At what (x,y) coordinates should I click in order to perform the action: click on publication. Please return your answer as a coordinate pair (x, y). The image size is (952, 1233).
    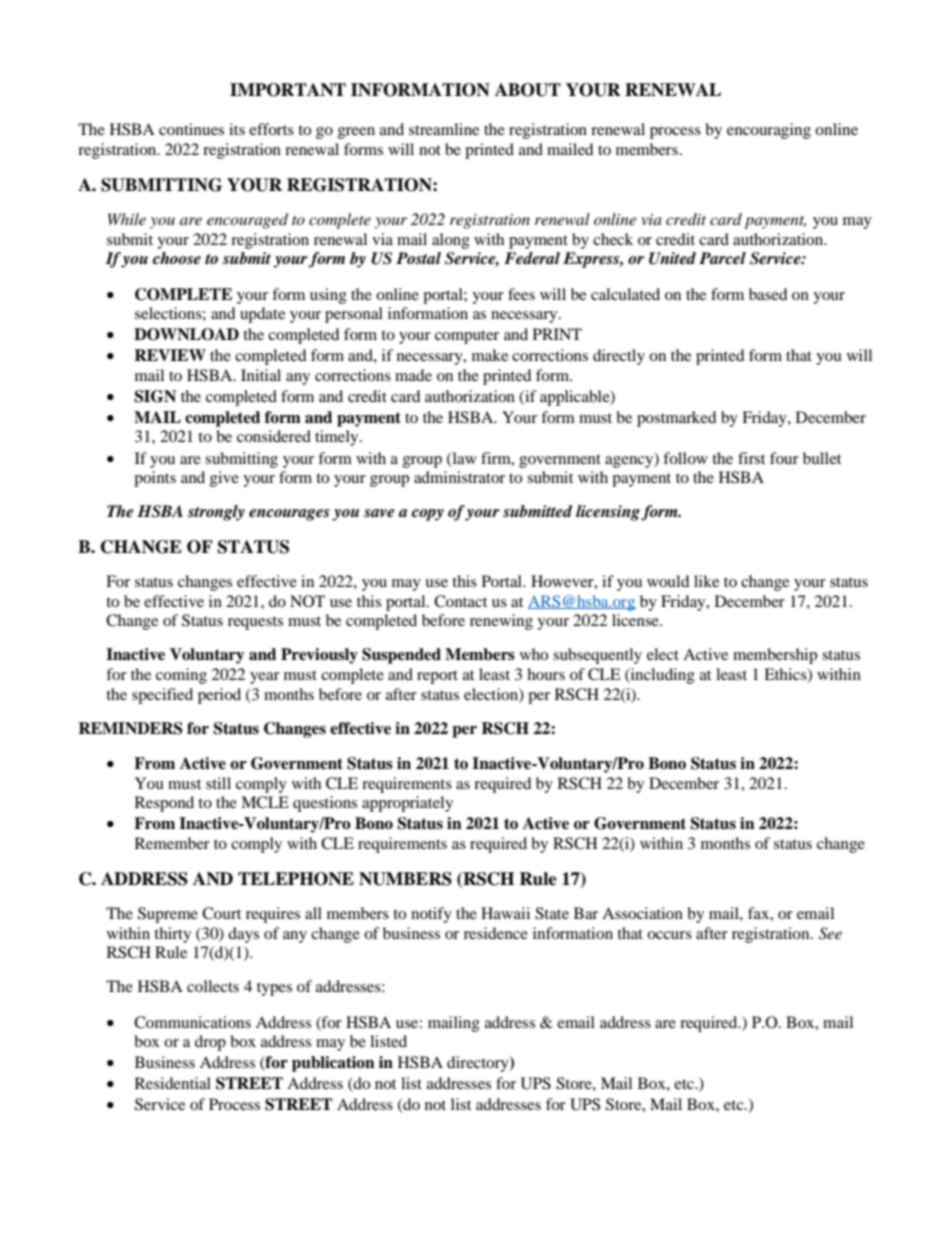
    Looking at the image, I should click on (333, 1064).
